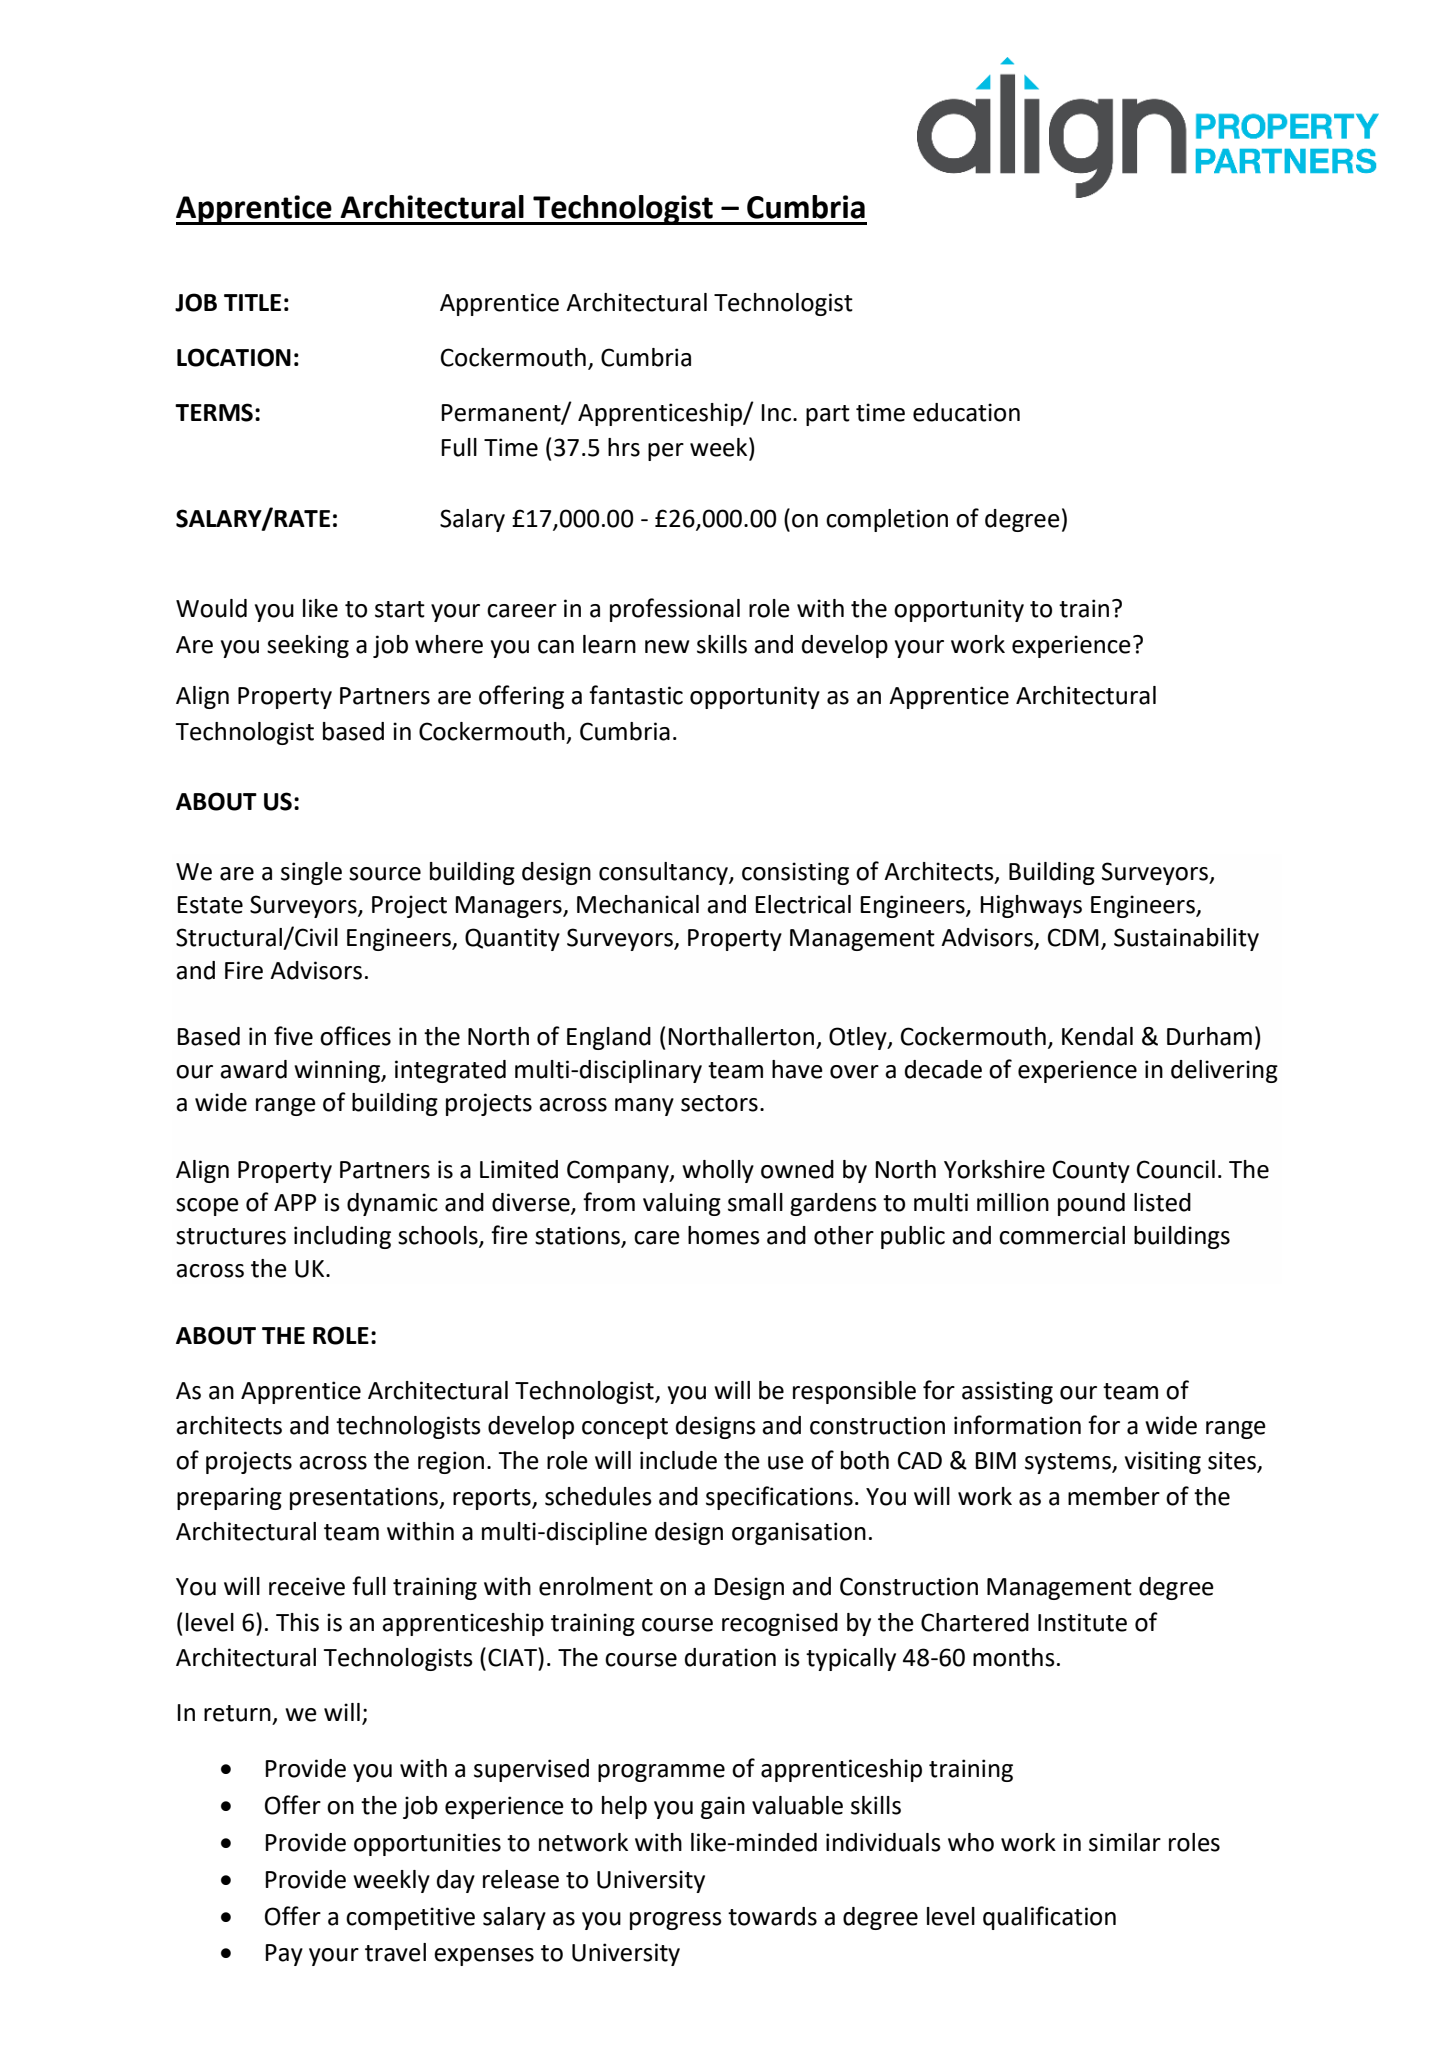 Image resolution: width=1454 pixels, height=2057 pixels. What do you see at coordinates (1069, 1463) in the screenshot?
I see `systems` at bounding box center [1069, 1463].
